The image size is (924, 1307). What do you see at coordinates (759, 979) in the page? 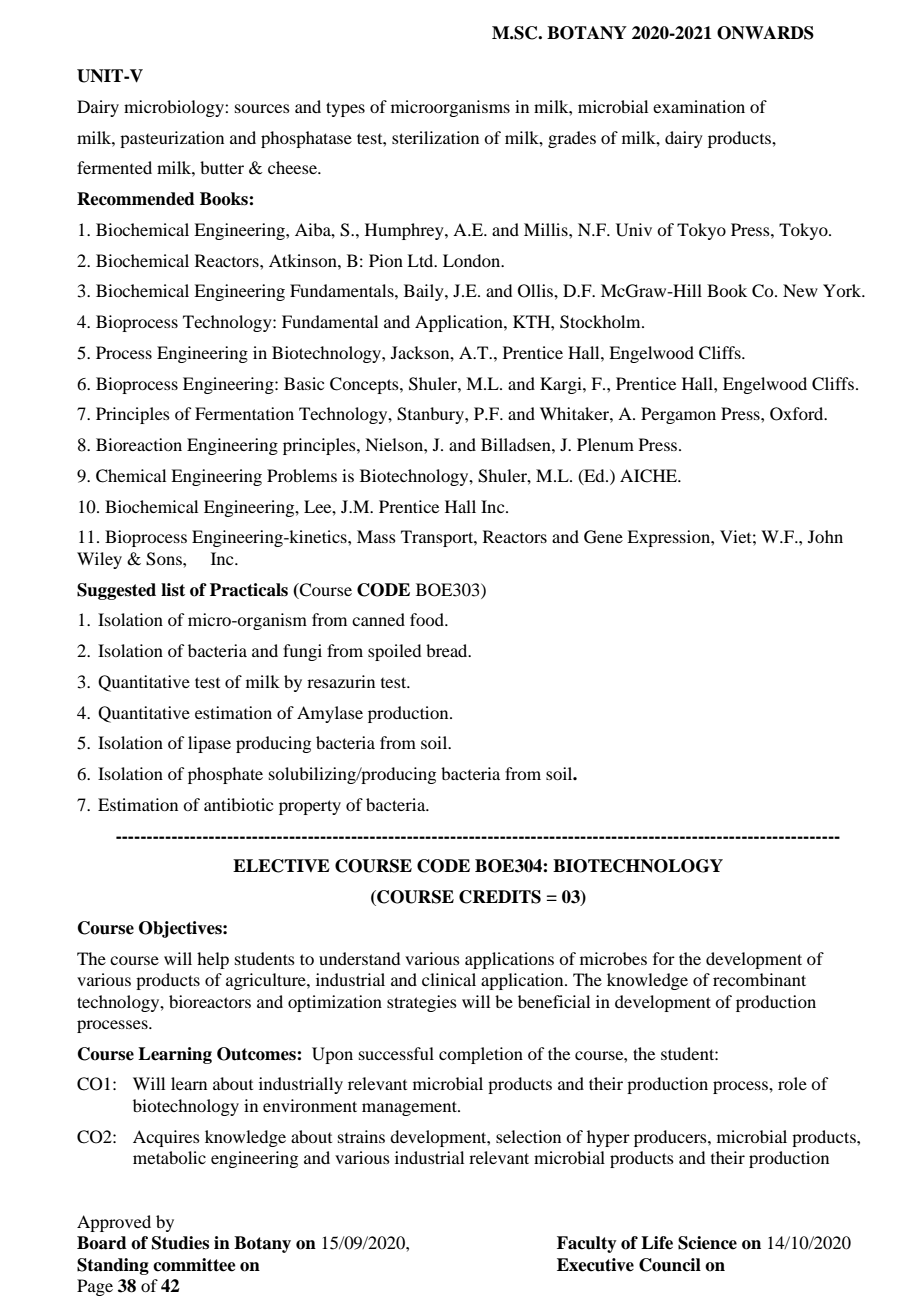
I see `recombinant` at bounding box center [759, 979].
